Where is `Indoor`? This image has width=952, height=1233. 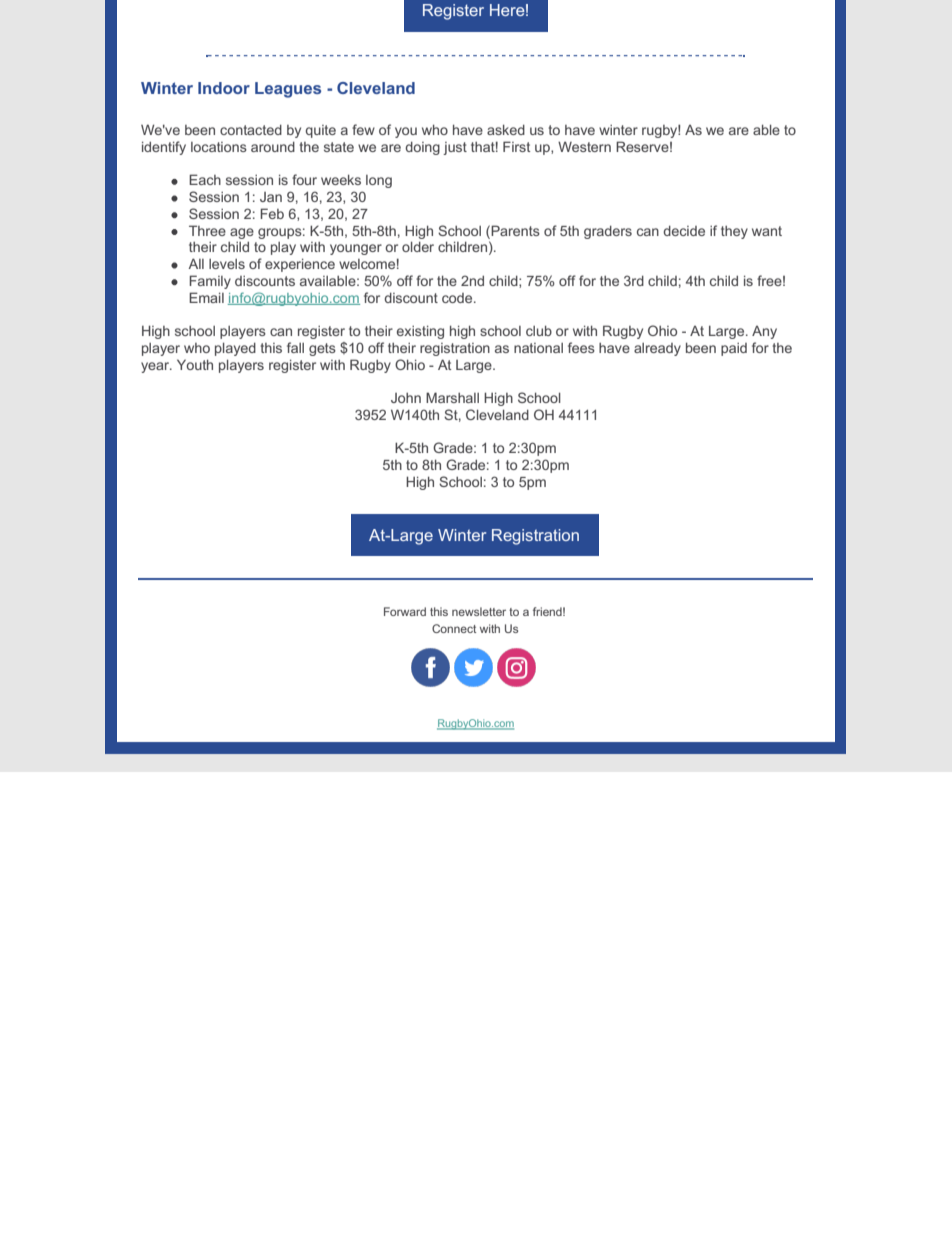
Indoor is located at coordinates (224, 88).
